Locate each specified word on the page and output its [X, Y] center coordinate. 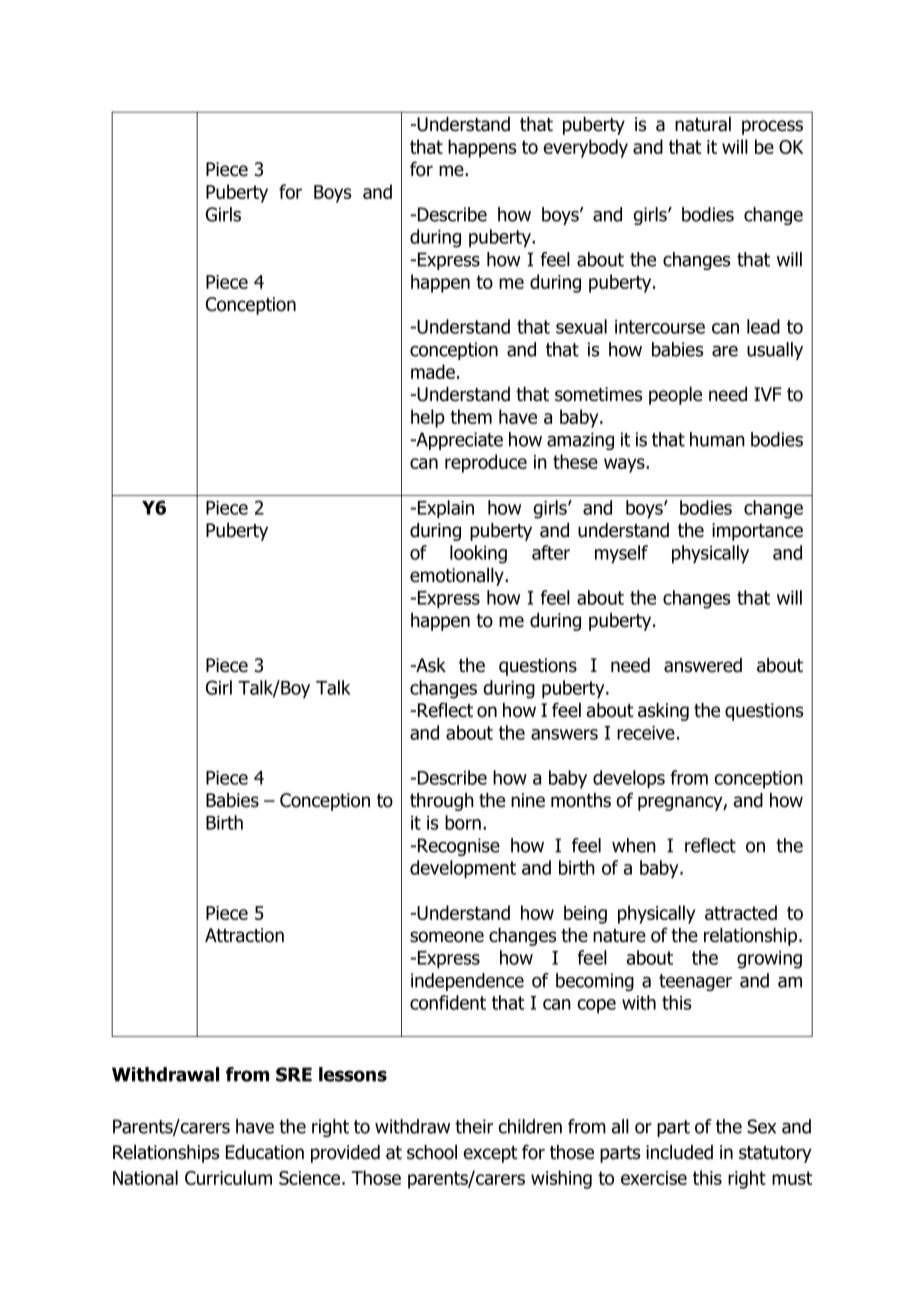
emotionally [458, 577]
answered [703, 665]
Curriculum [228, 1177]
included [679, 1152]
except [490, 1154]
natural [703, 124]
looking [478, 554]
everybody [585, 148]
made [433, 371]
